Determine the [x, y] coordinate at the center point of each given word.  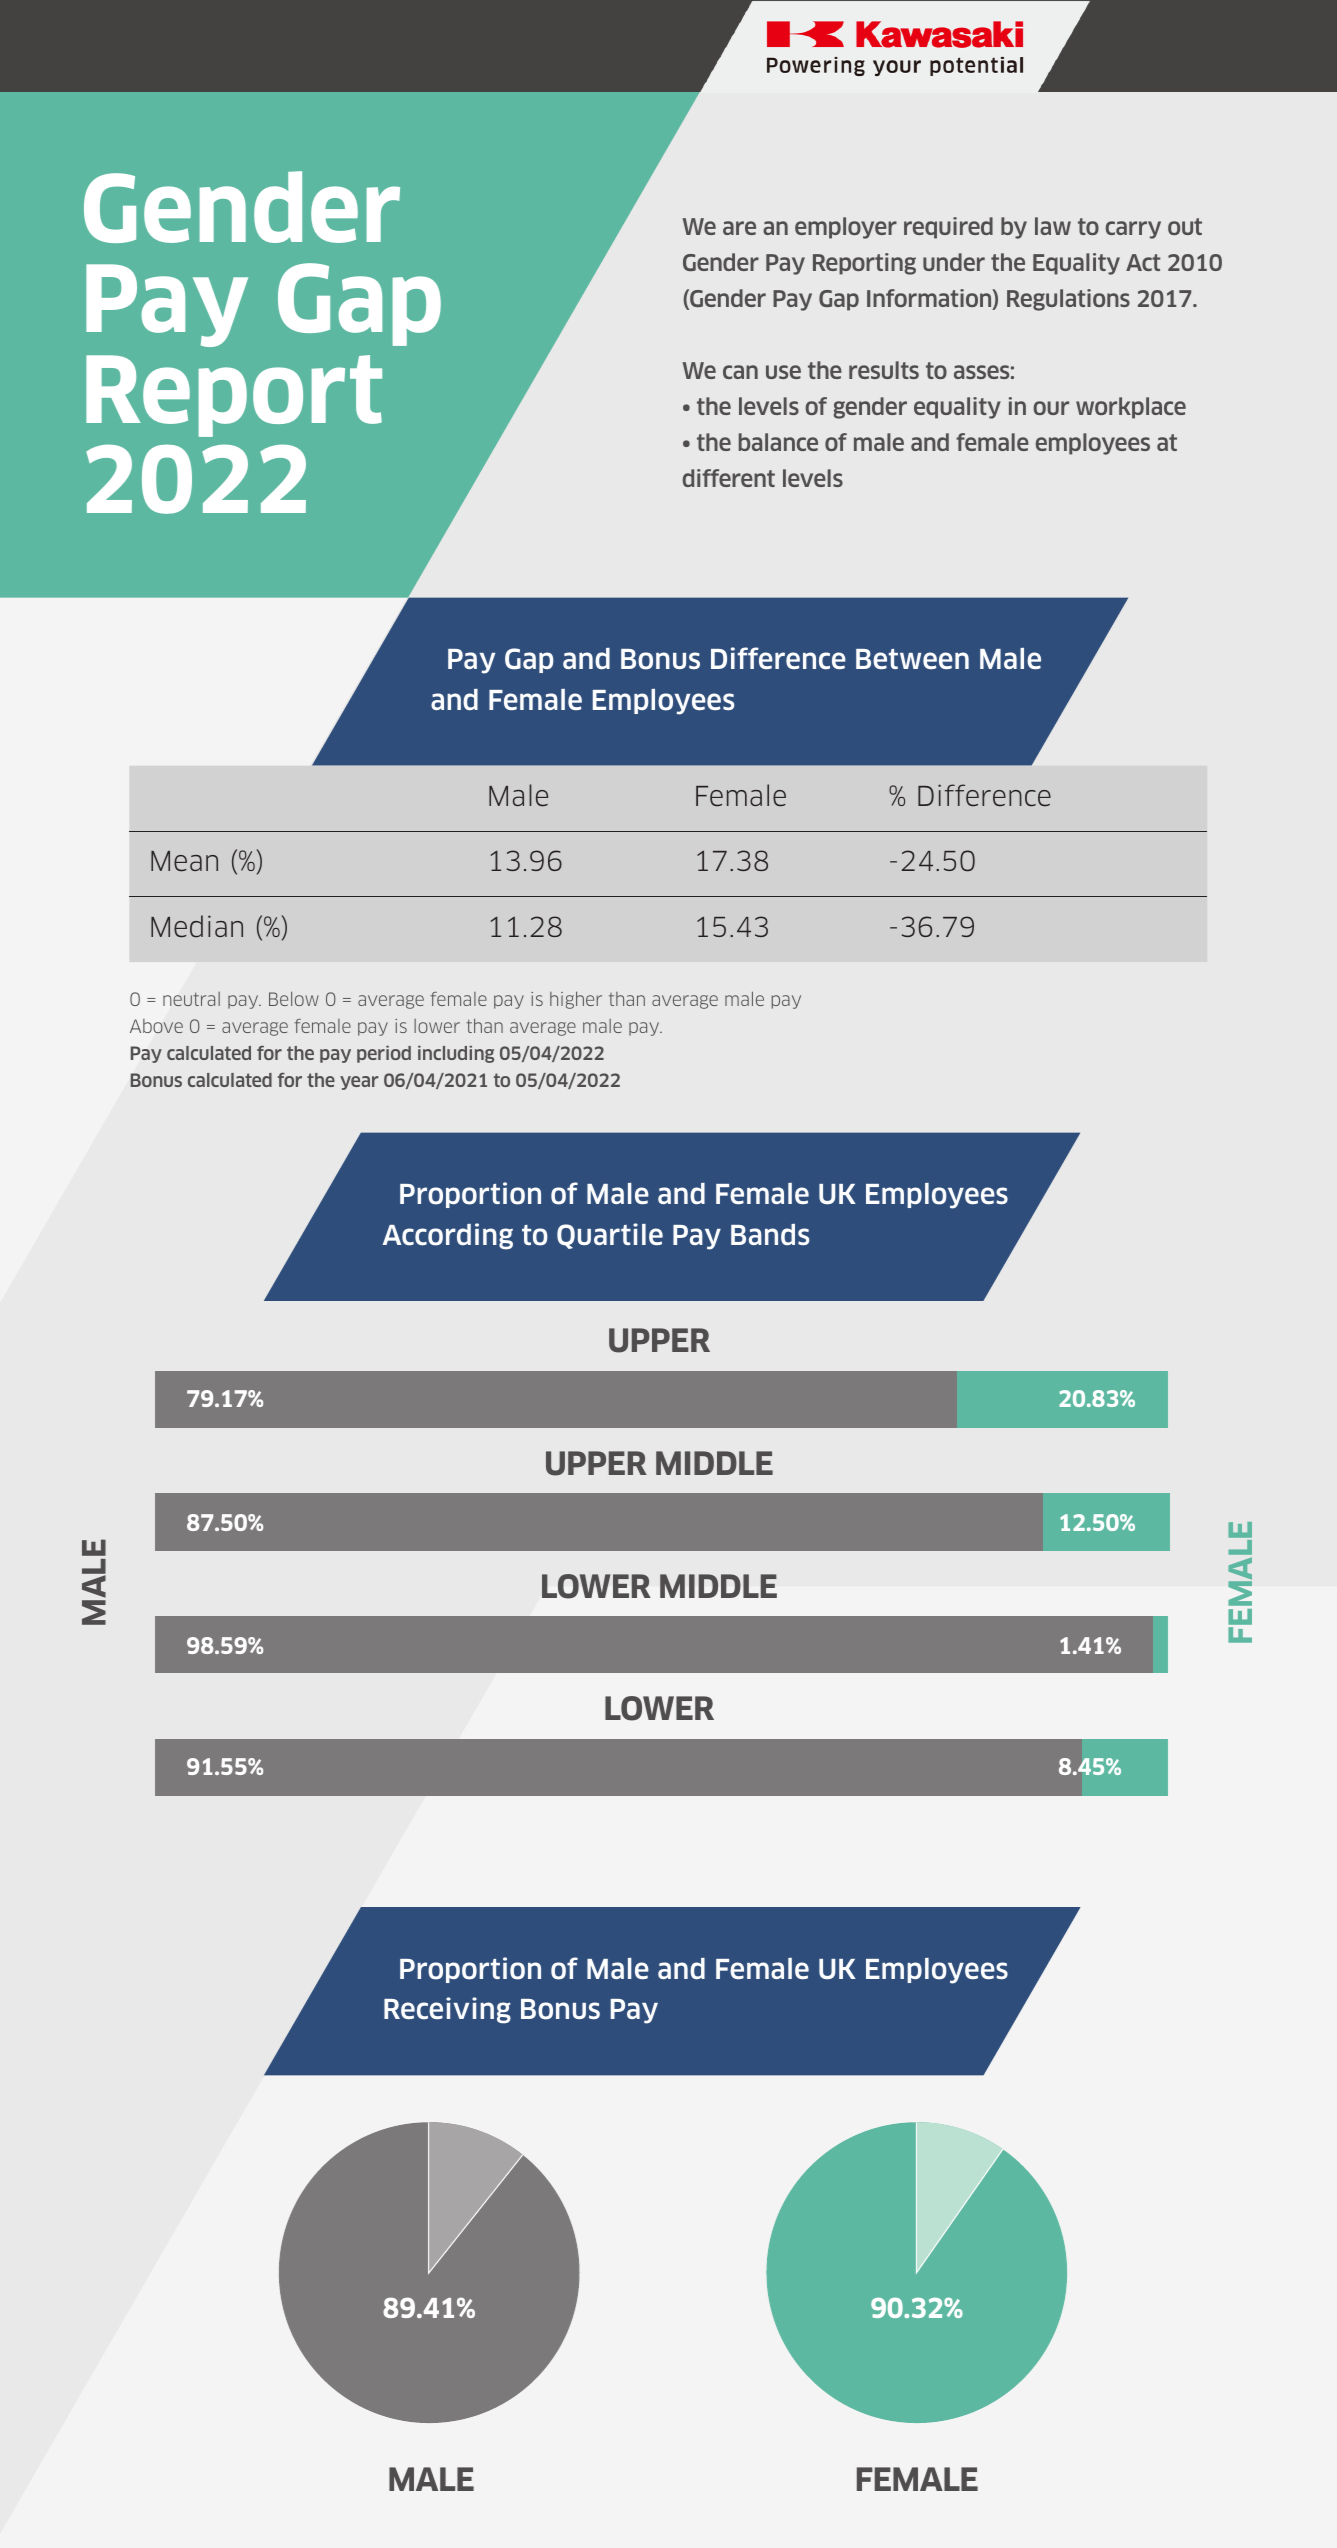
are [739, 228]
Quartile [610, 1236]
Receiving [447, 2010]
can [740, 372]
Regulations [1068, 300]
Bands [770, 1235]
